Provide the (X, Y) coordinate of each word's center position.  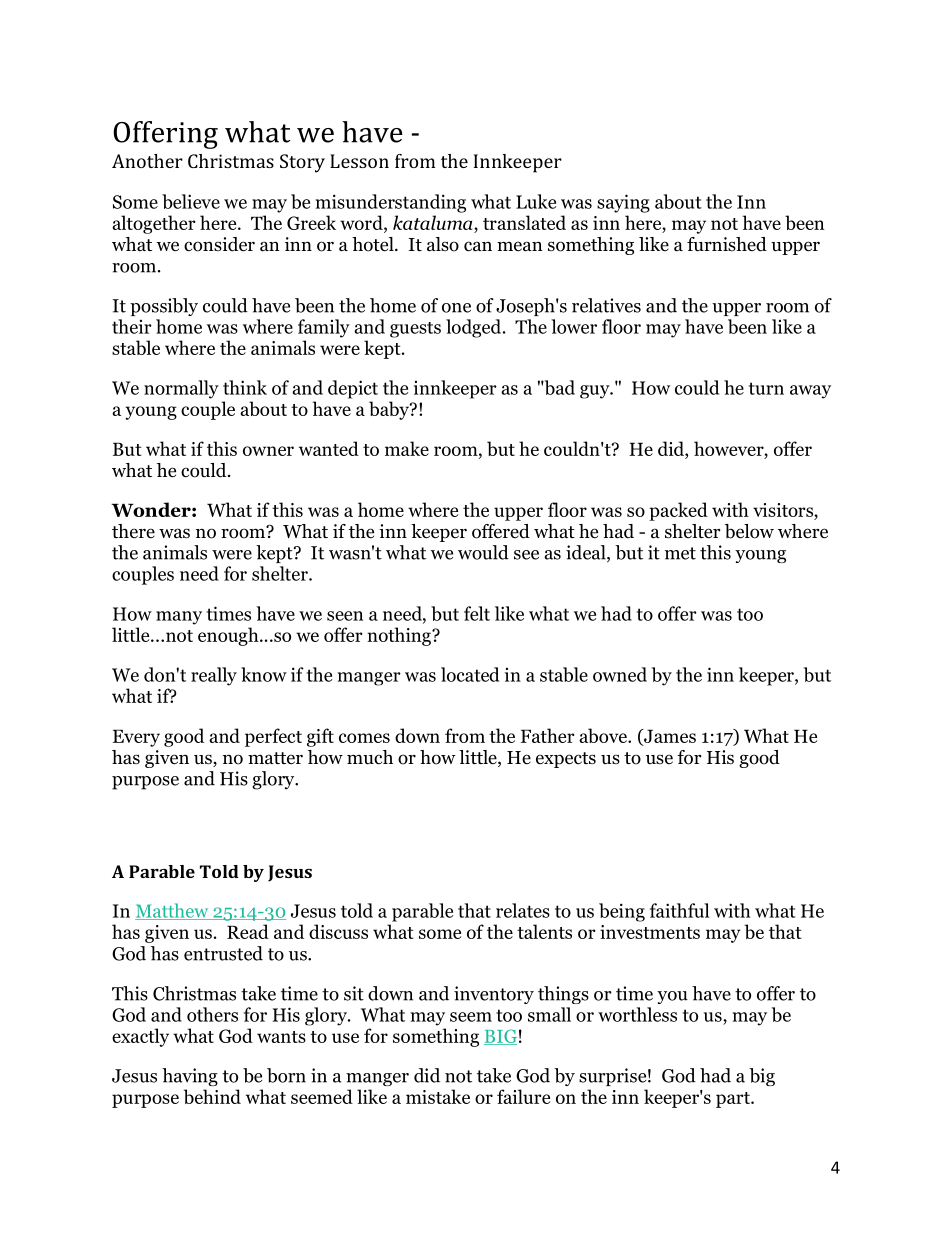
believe (191, 201)
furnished (727, 244)
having (190, 1077)
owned (620, 674)
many (179, 618)
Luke (536, 201)
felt (477, 613)
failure (523, 1096)
